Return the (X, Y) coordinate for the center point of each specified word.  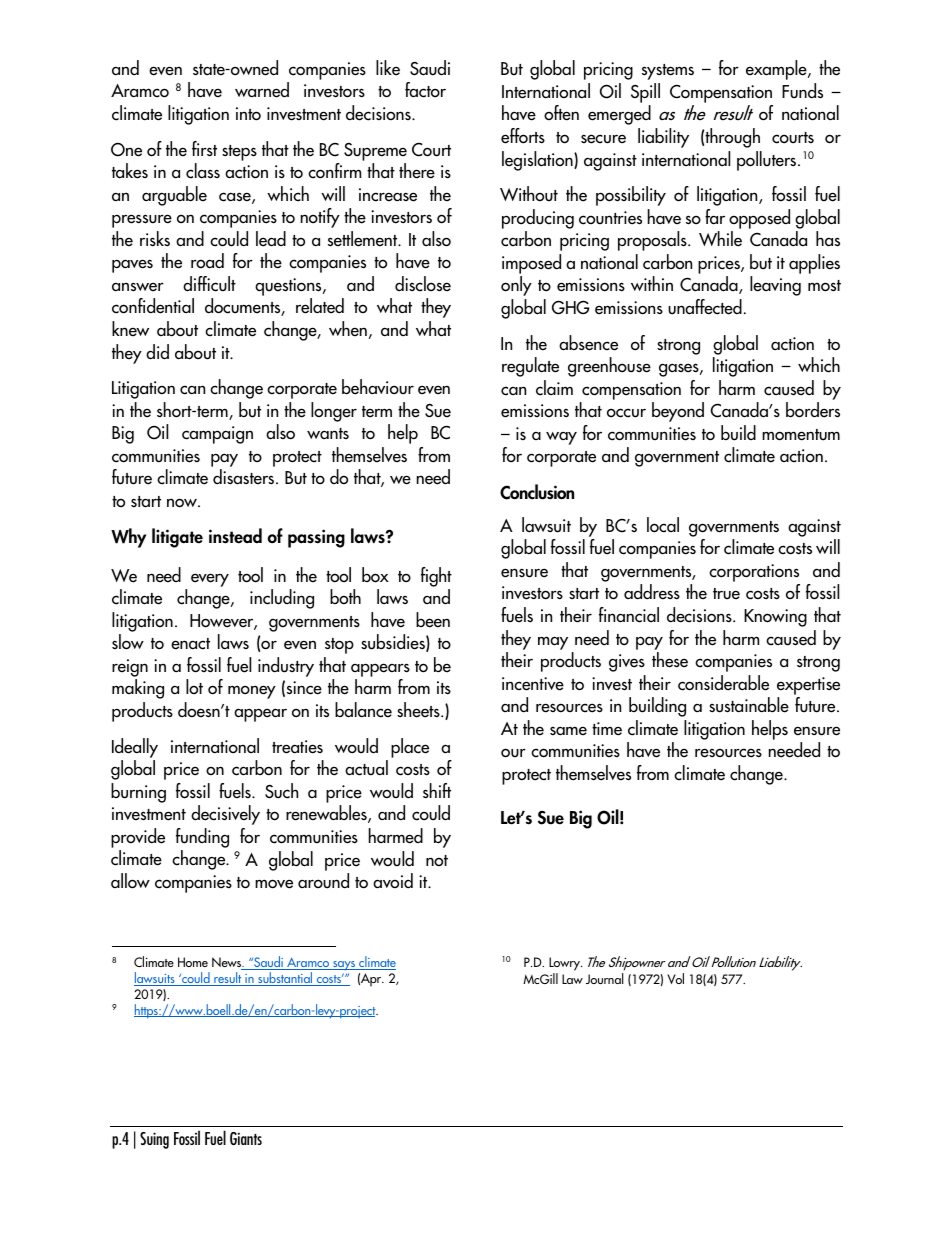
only (516, 286)
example (777, 70)
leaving (775, 286)
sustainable (749, 705)
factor (425, 90)
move (274, 884)
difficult (209, 284)
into (248, 114)
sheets (419, 710)
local (663, 525)
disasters (245, 477)
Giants (246, 1138)
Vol (675, 978)
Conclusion (537, 492)
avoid (393, 881)
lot (194, 686)
